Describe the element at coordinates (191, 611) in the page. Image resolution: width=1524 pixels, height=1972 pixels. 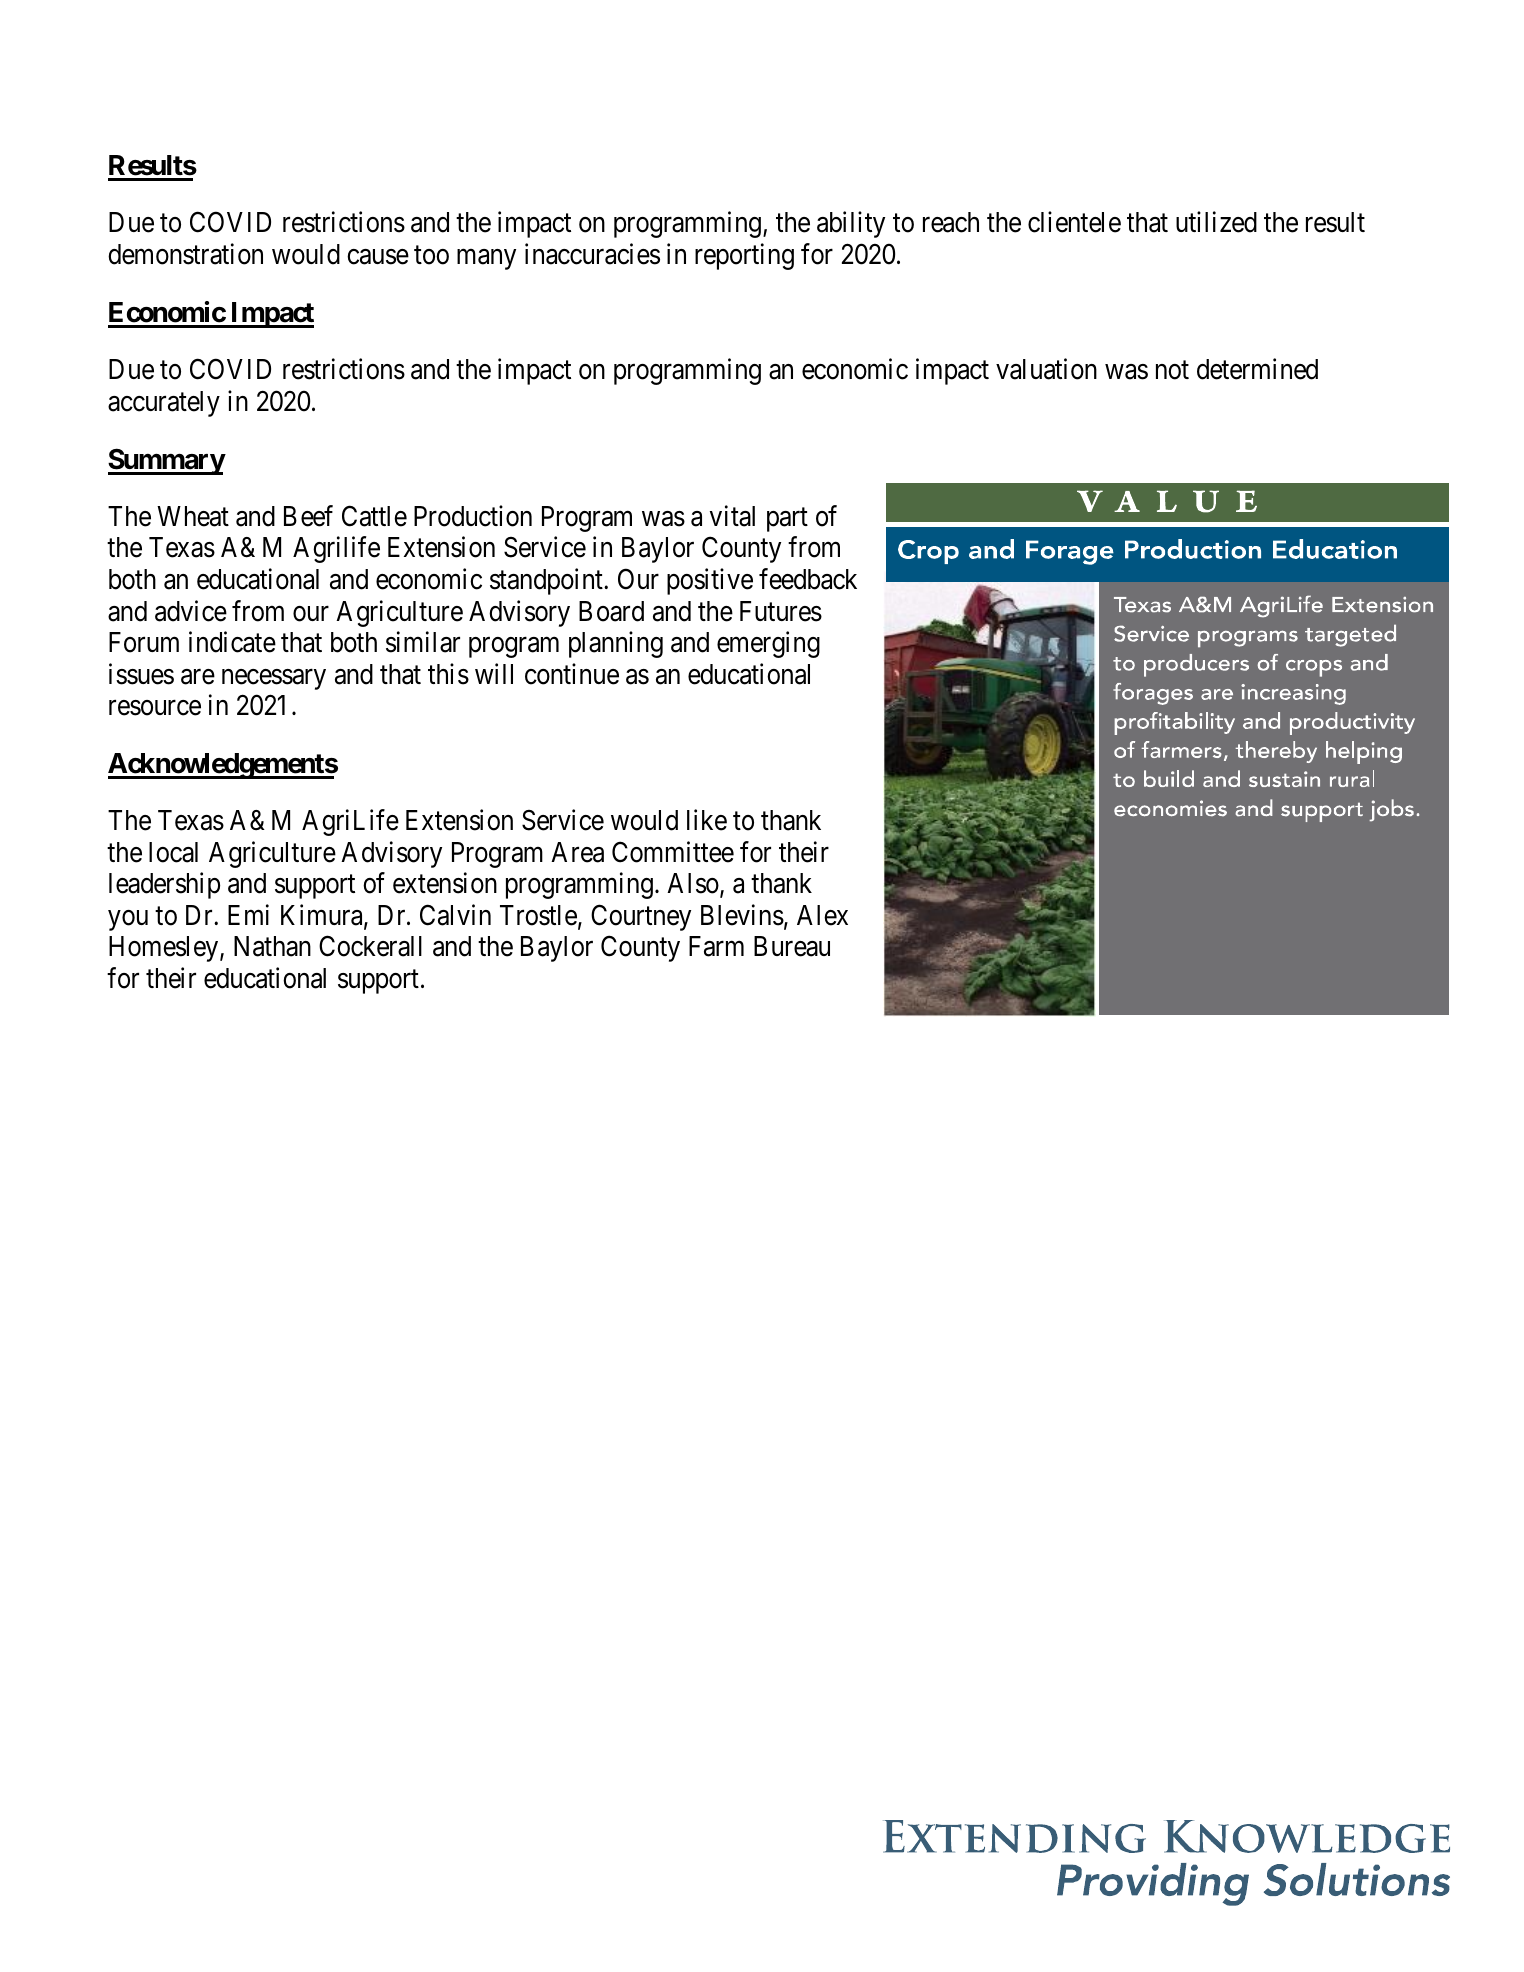
I see `advice` at that location.
